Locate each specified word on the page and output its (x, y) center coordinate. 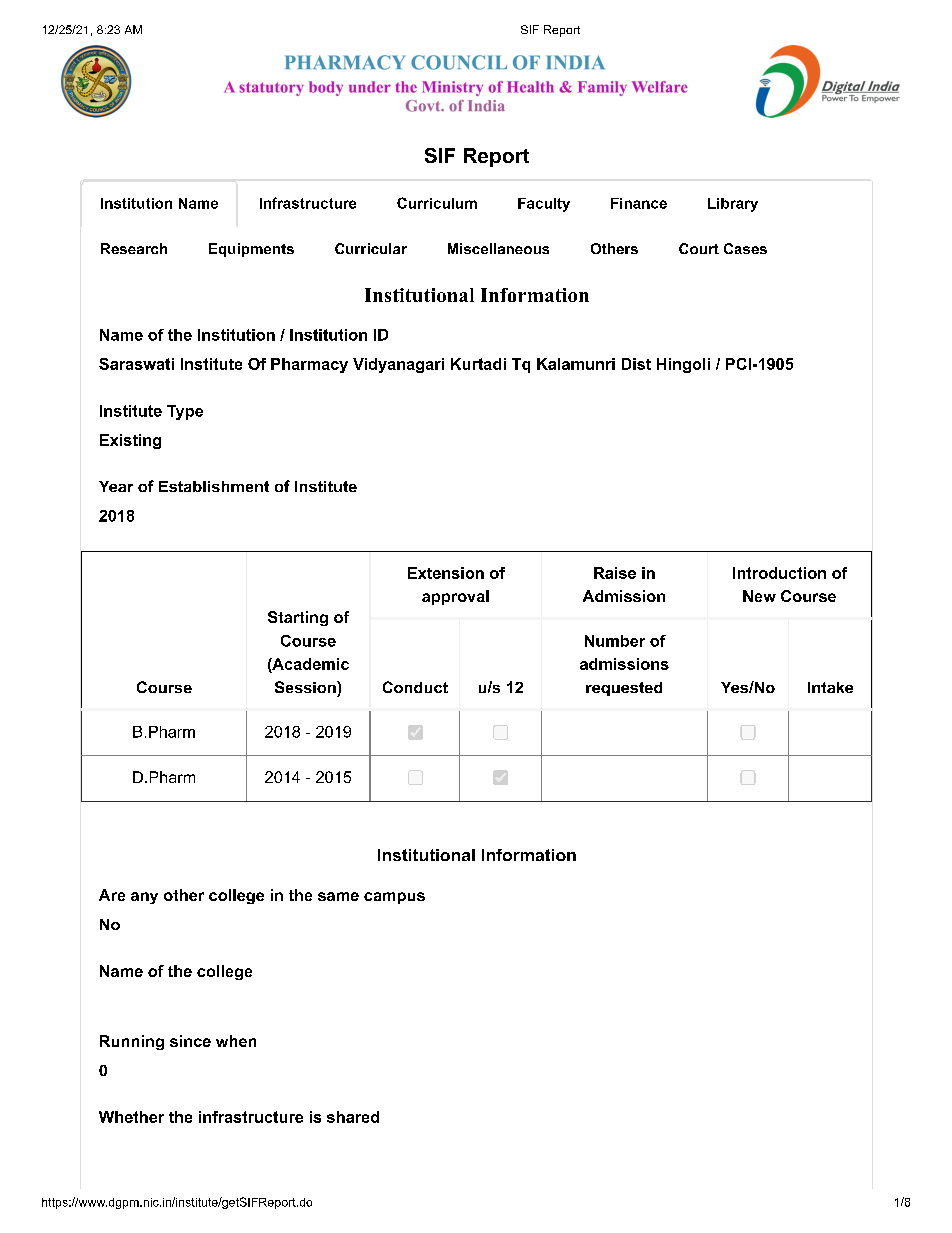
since (190, 1041)
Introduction (779, 573)
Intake (830, 687)
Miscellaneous (498, 248)
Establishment (214, 486)
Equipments (251, 250)
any (144, 898)
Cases (745, 248)
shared (353, 1117)
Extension (446, 573)
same (338, 896)
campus (394, 898)
